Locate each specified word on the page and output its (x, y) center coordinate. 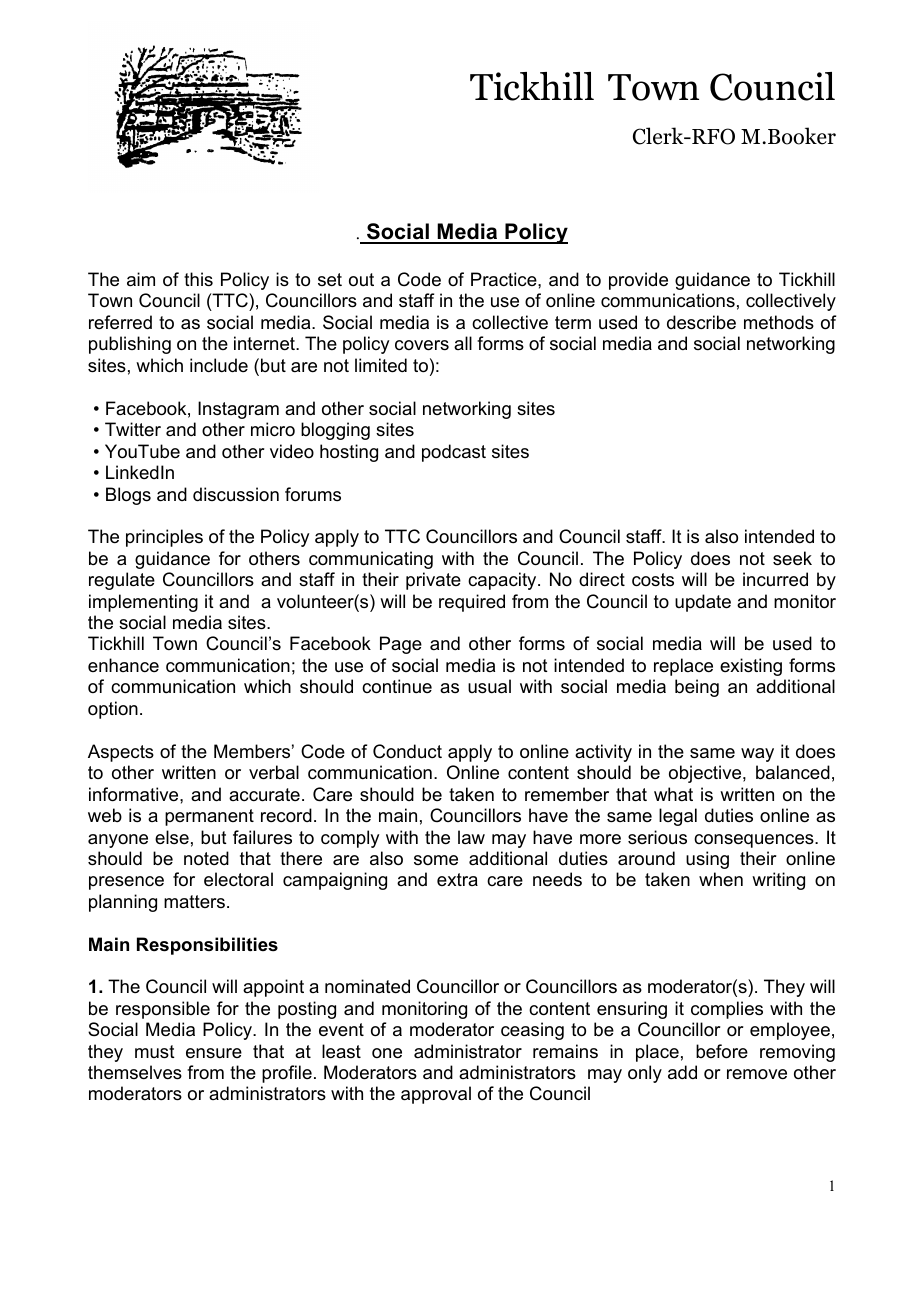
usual (489, 686)
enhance (123, 665)
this (198, 279)
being (697, 688)
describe (701, 322)
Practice (505, 279)
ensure (214, 1053)
